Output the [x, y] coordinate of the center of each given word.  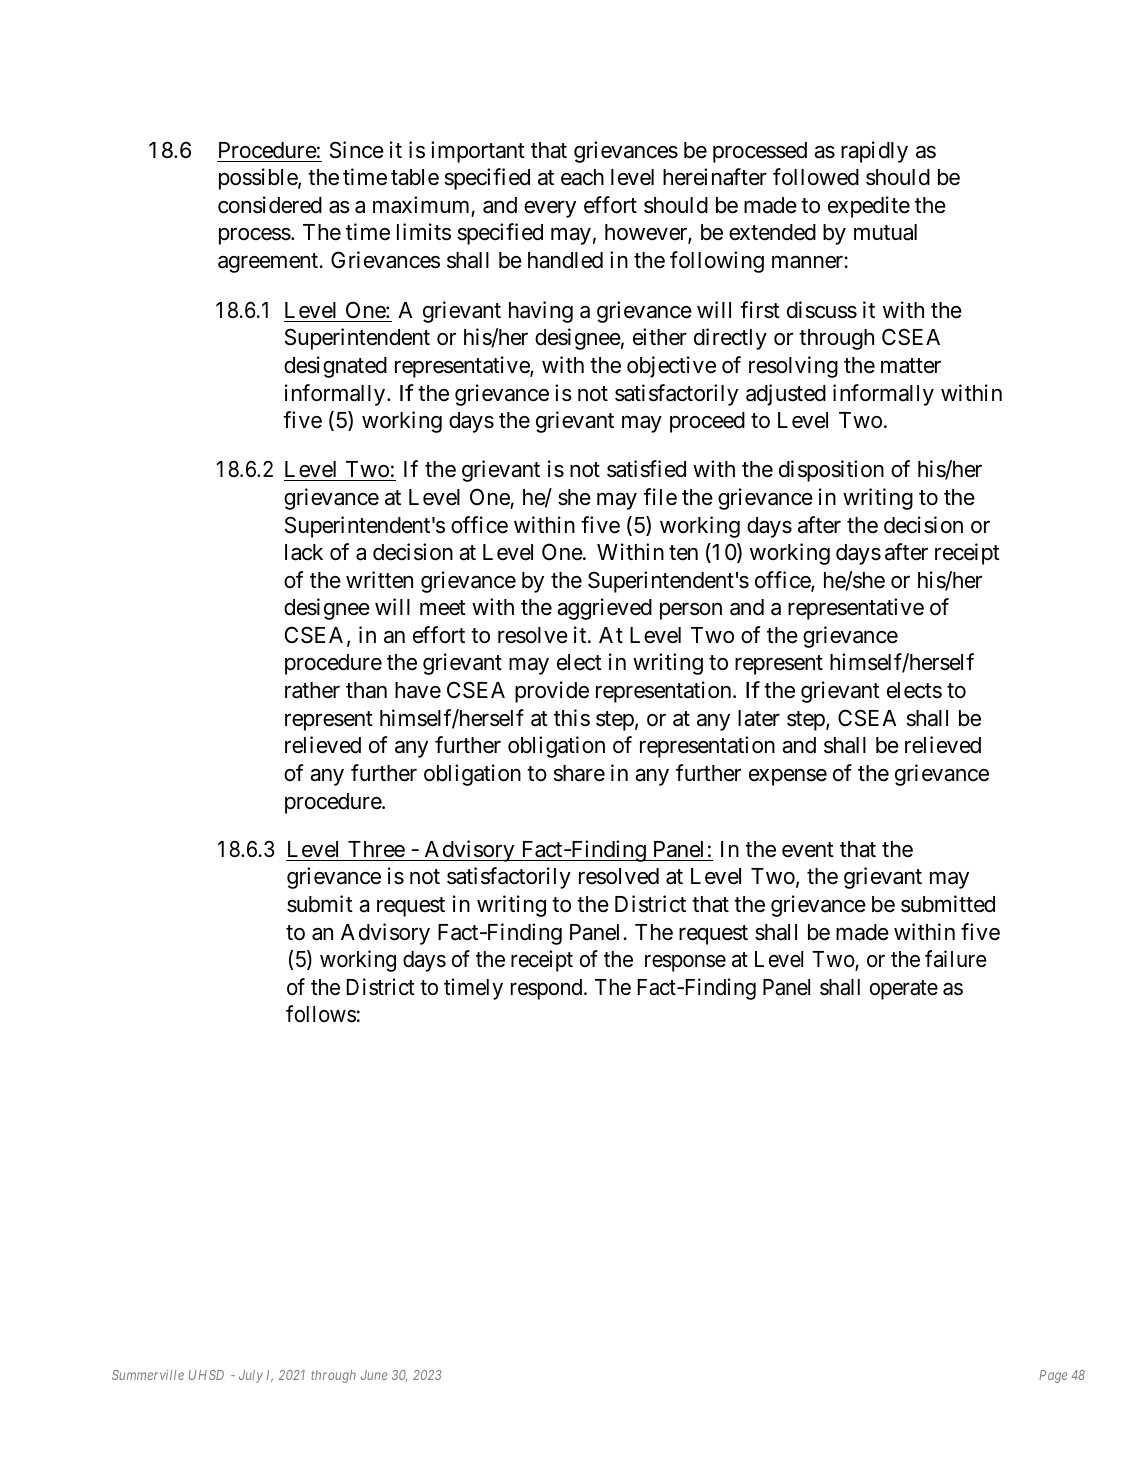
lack [304, 552]
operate [904, 990]
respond [548, 989]
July [251, 1376]
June [374, 1375]
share [579, 773]
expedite [869, 207]
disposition [831, 471]
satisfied [646, 469]
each [582, 177]
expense [788, 777]
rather [312, 690]
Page [1053, 1376]
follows [321, 1014]
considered [270, 205]
